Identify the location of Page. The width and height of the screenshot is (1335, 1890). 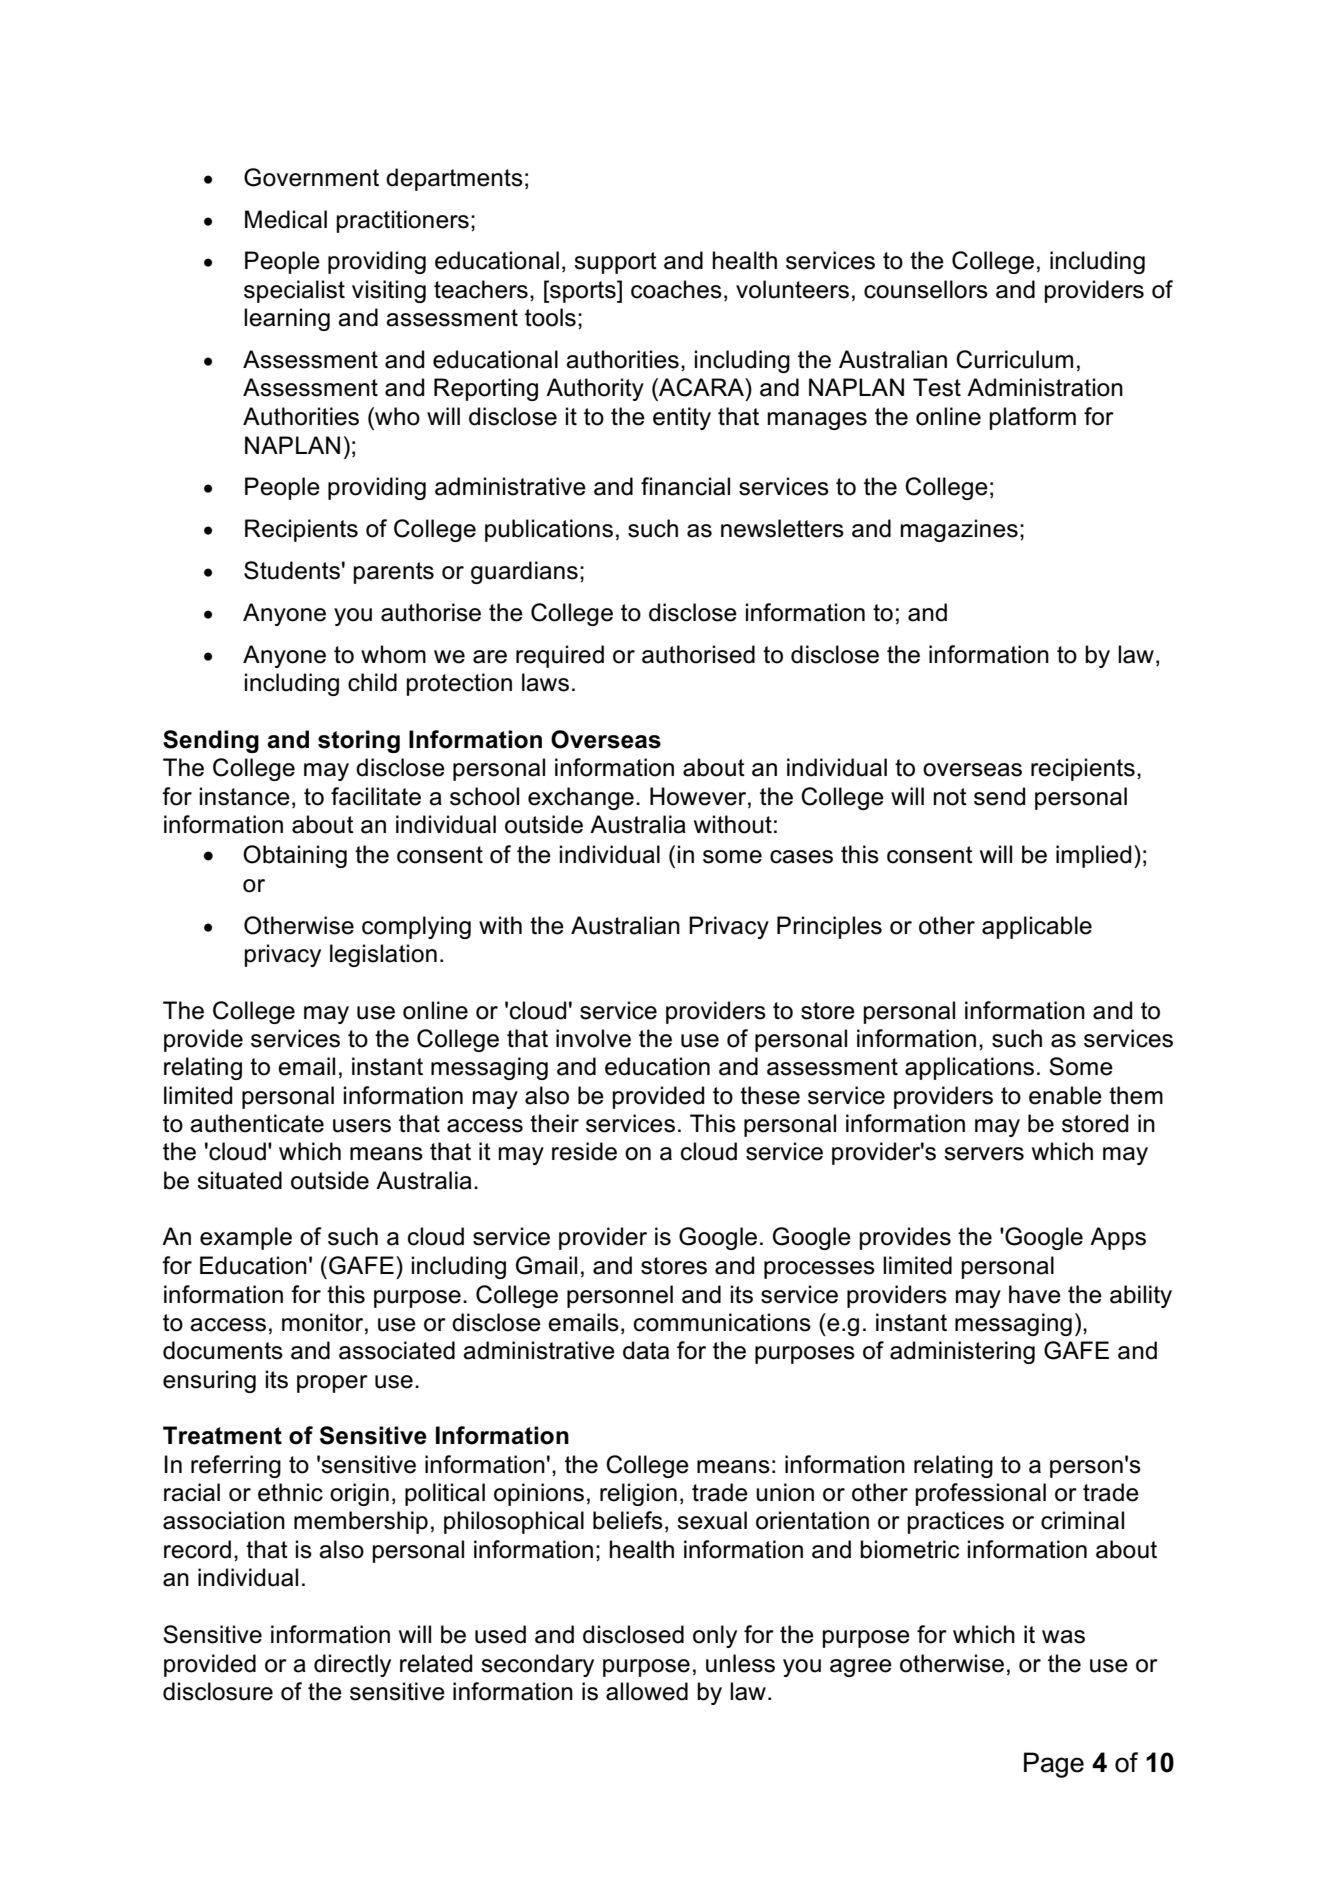
(1054, 1765).
